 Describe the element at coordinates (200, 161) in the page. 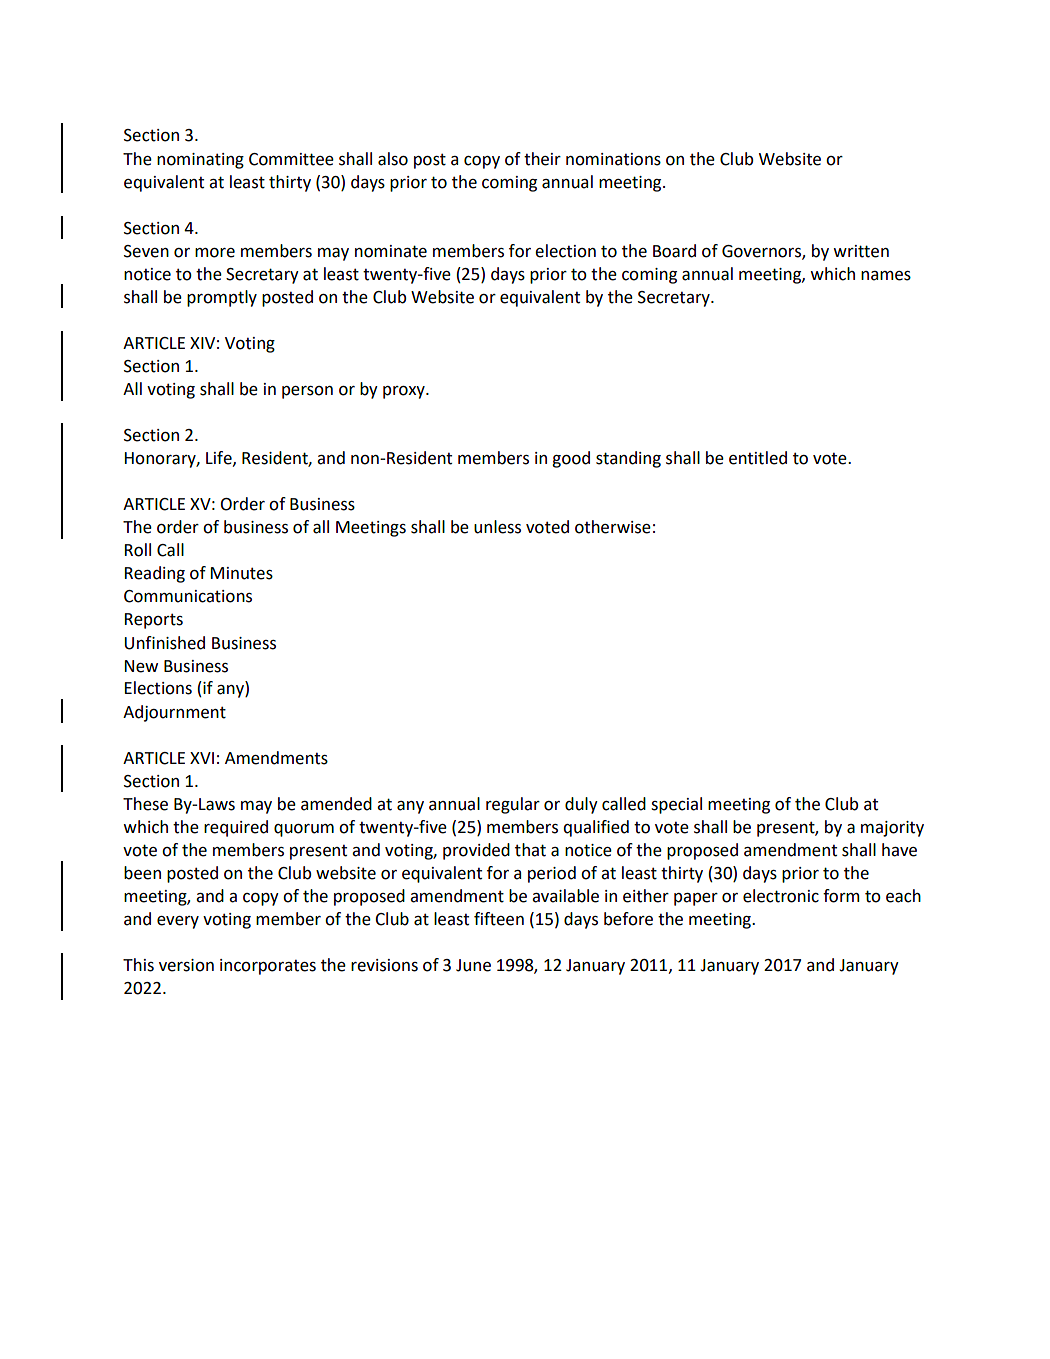

I see `nominating` at that location.
